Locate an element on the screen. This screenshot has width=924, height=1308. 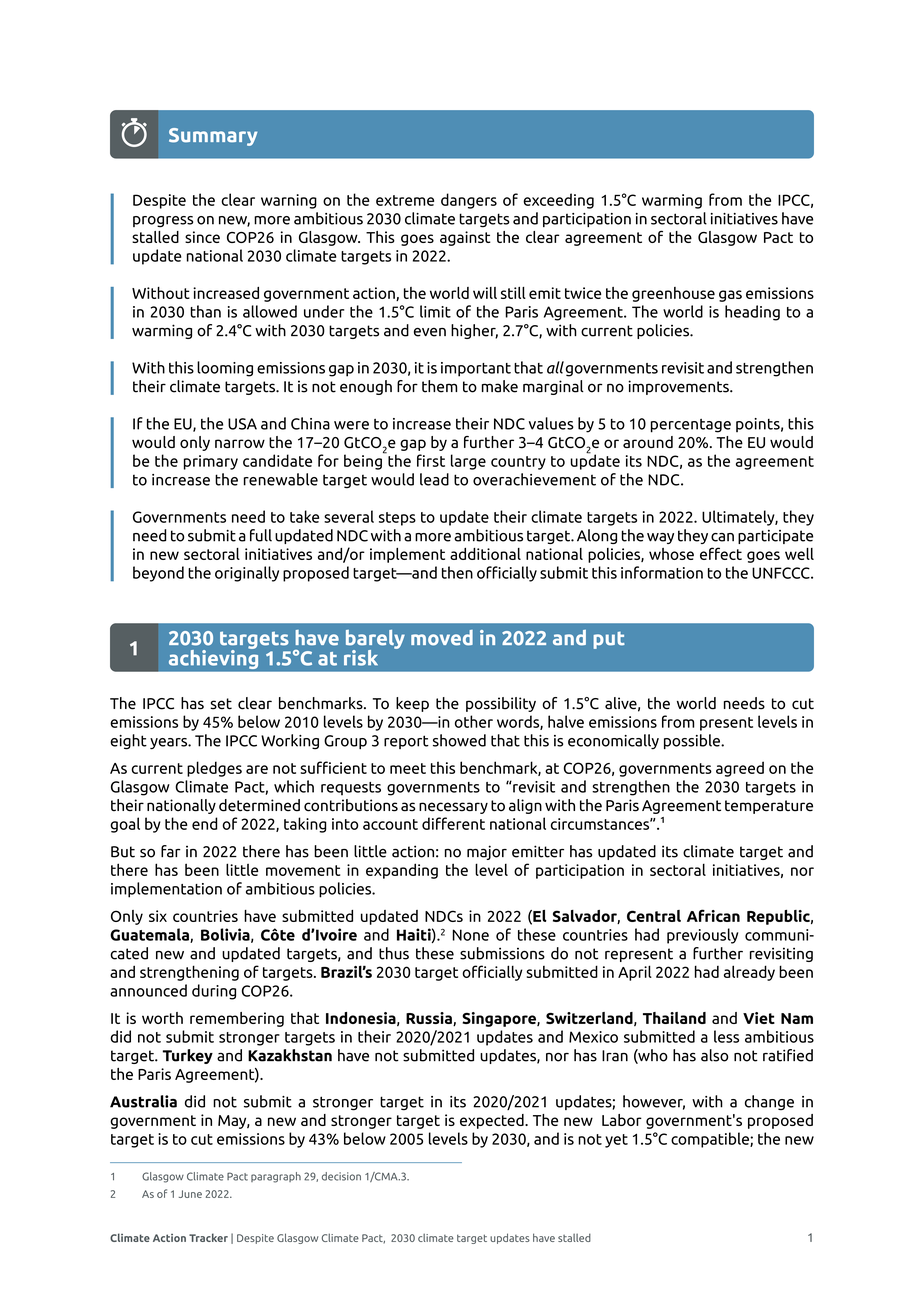
expected is located at coordinates (493, 1121).
